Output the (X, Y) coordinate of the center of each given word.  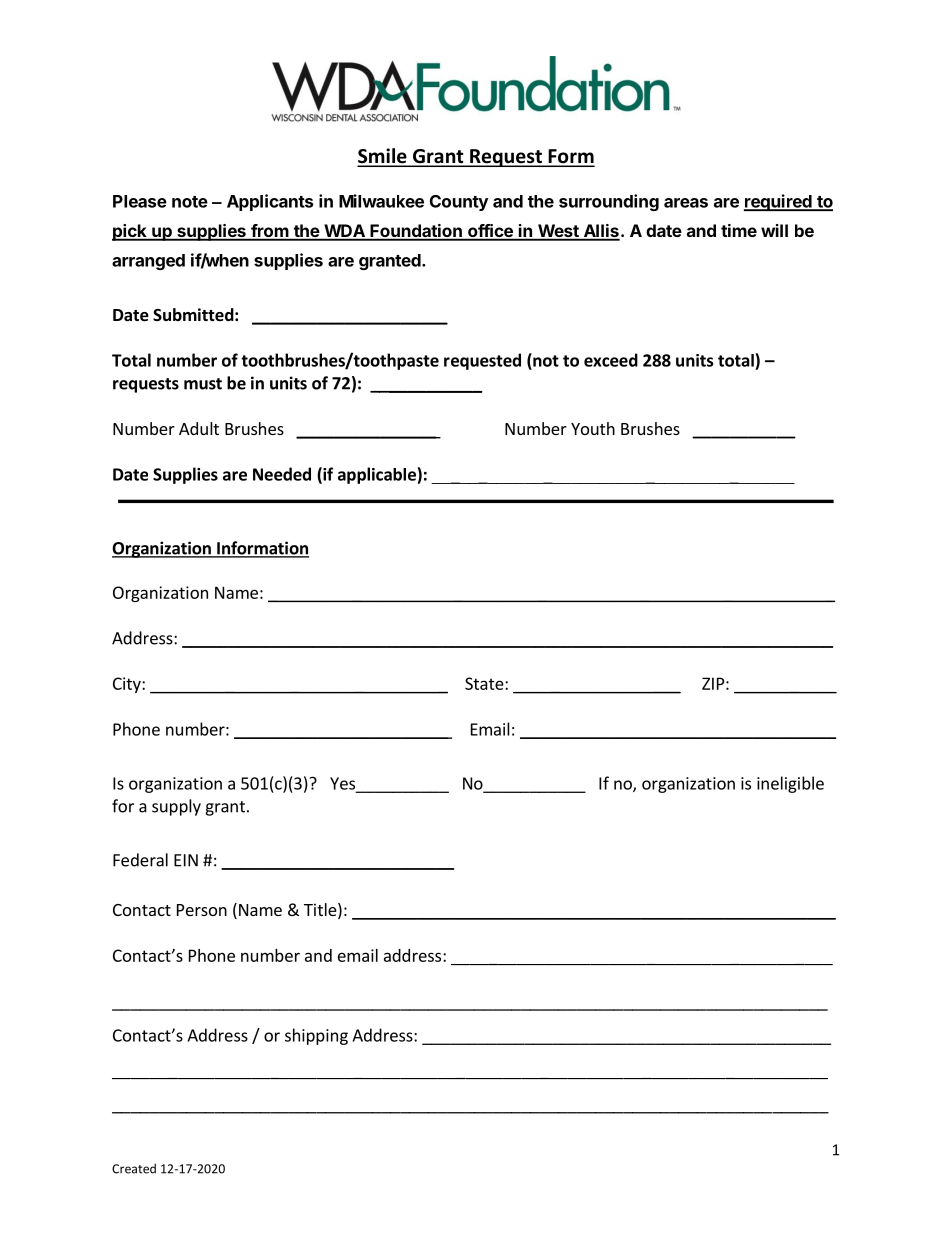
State (485, 683)
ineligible (790, 784)
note (190, 202)
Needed (282, 474)
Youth (593, 428)
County (459, 203)
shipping (316, 1036)
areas (686, 203)
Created (134, 1169)
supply (176, 807)
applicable (378, 475)
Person (202, 910)
